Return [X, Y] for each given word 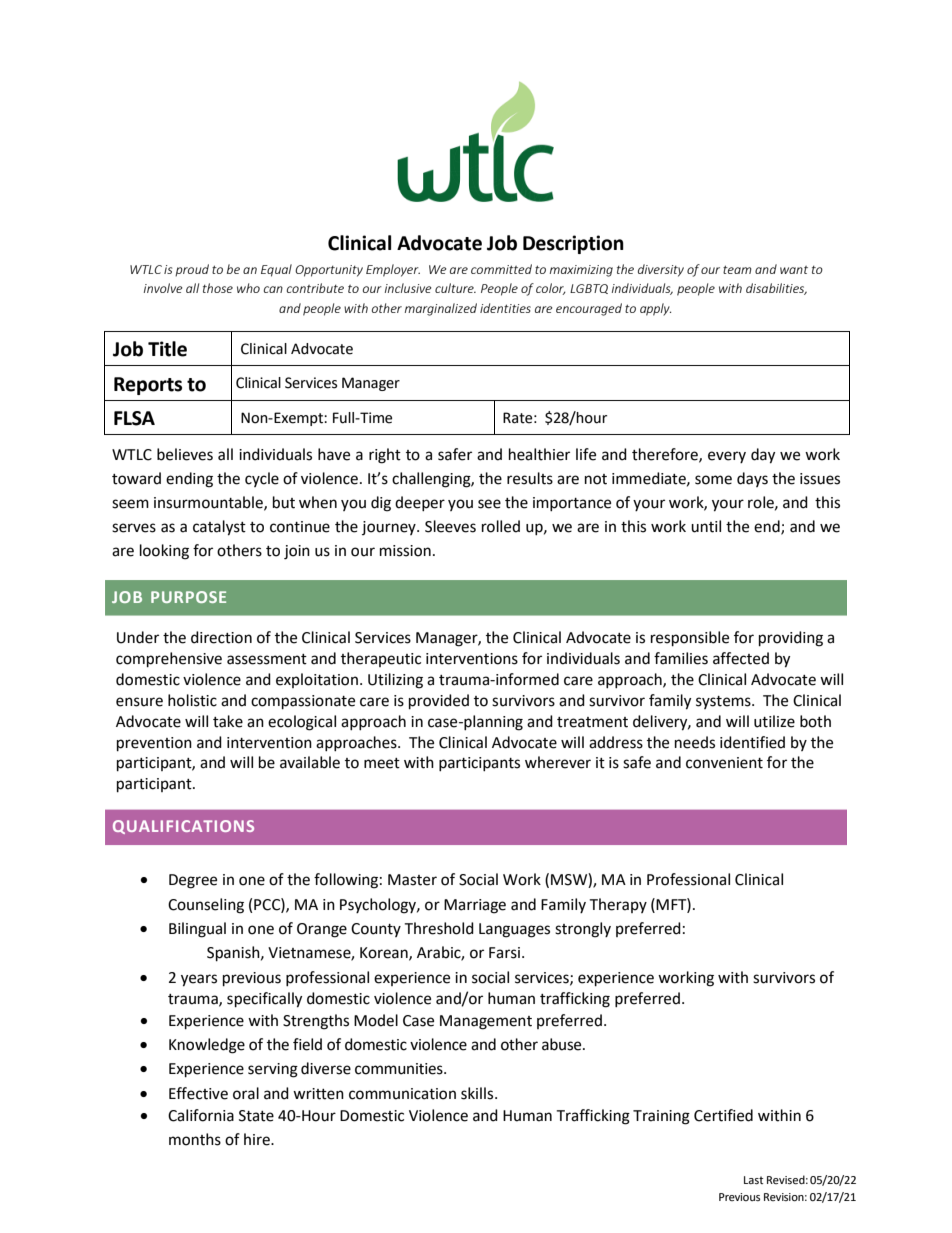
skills [478, 1093]
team [737, 269]
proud [192, 270]
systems [724, 702]
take [228, 721]
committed [501, 269]
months [195, 1139]
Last [753, 1180]
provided [439, 702]
